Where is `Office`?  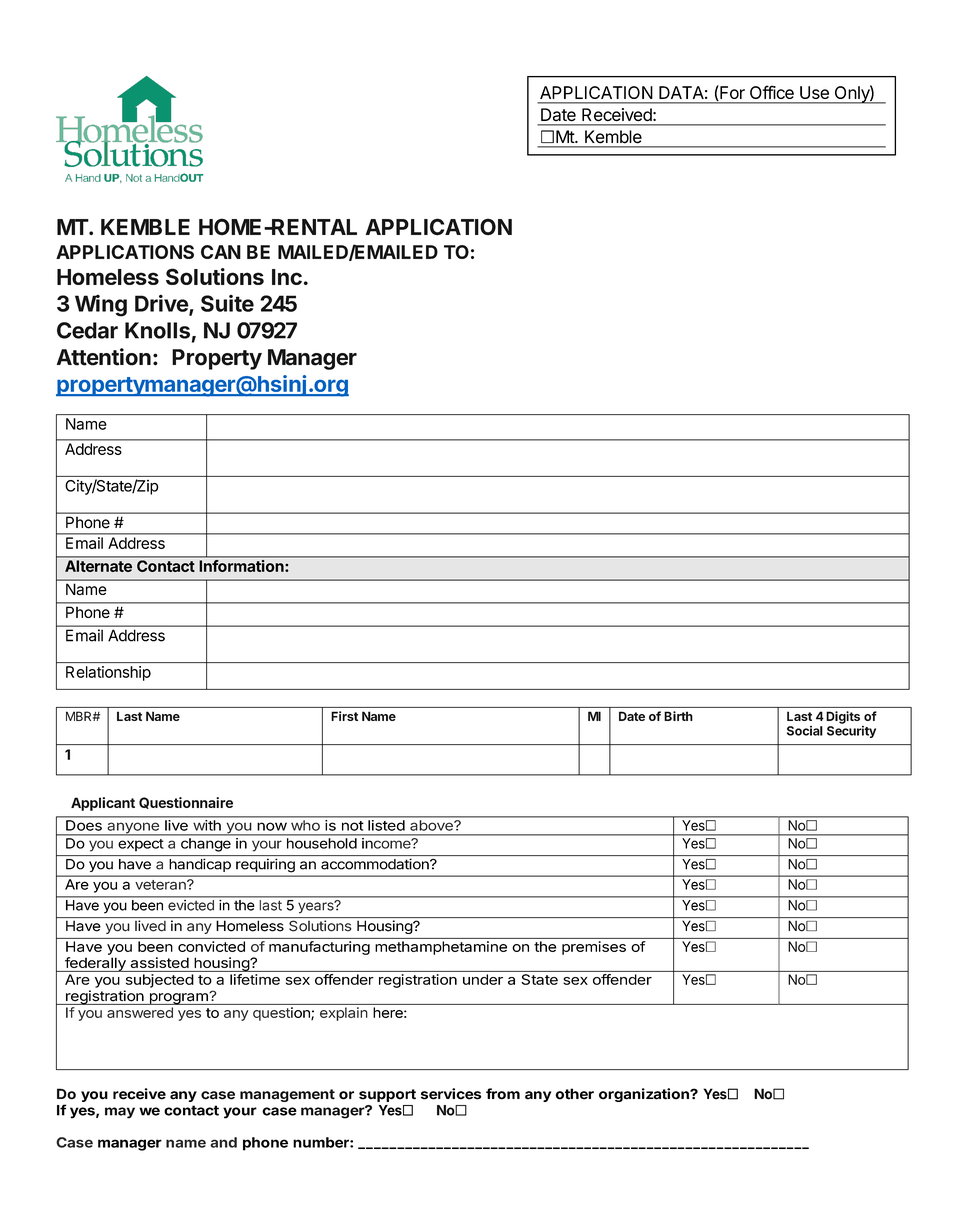 Office is located at coordinates (772, 92).
